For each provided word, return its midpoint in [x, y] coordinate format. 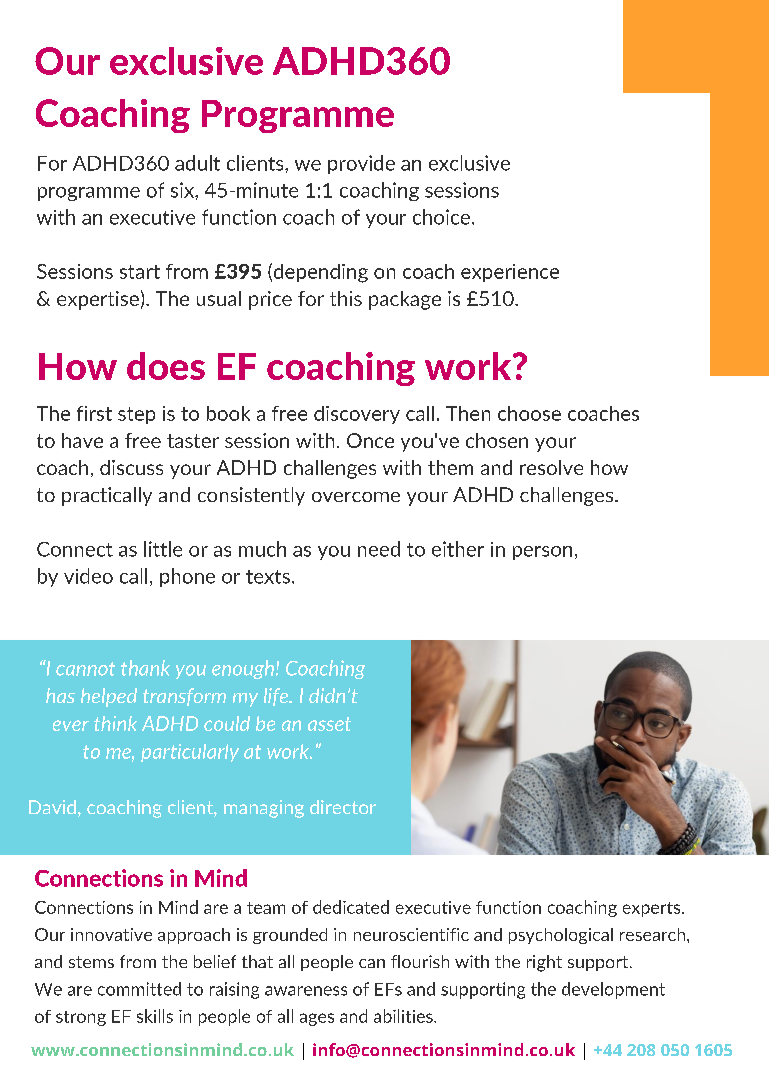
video [88, 576]
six [183, 190]
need [379, 549]
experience [510, 273]
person [542, 553]
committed [139, 989]
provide [361, 164]
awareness [306, 991]
